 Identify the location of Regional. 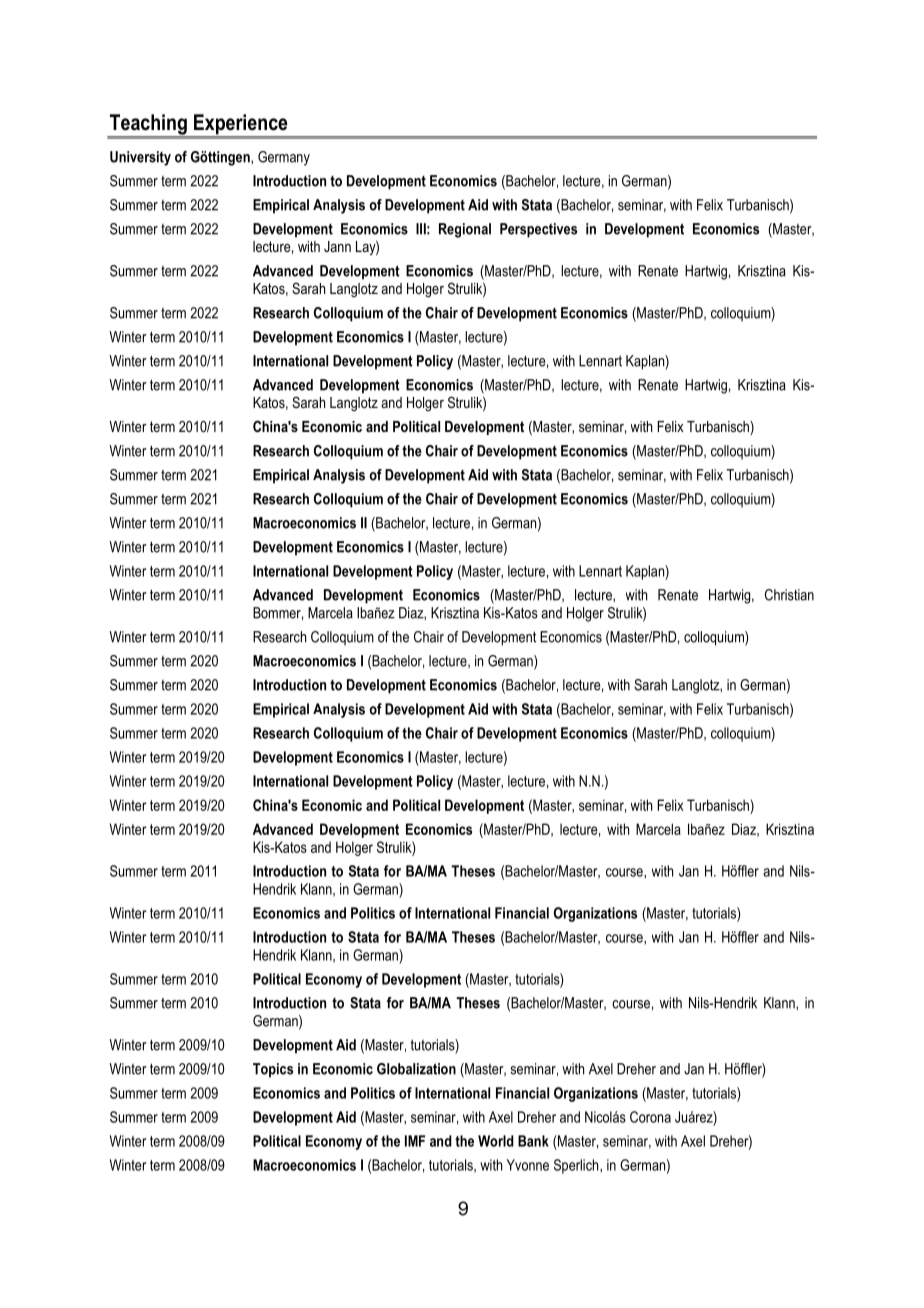
(465, 230).
